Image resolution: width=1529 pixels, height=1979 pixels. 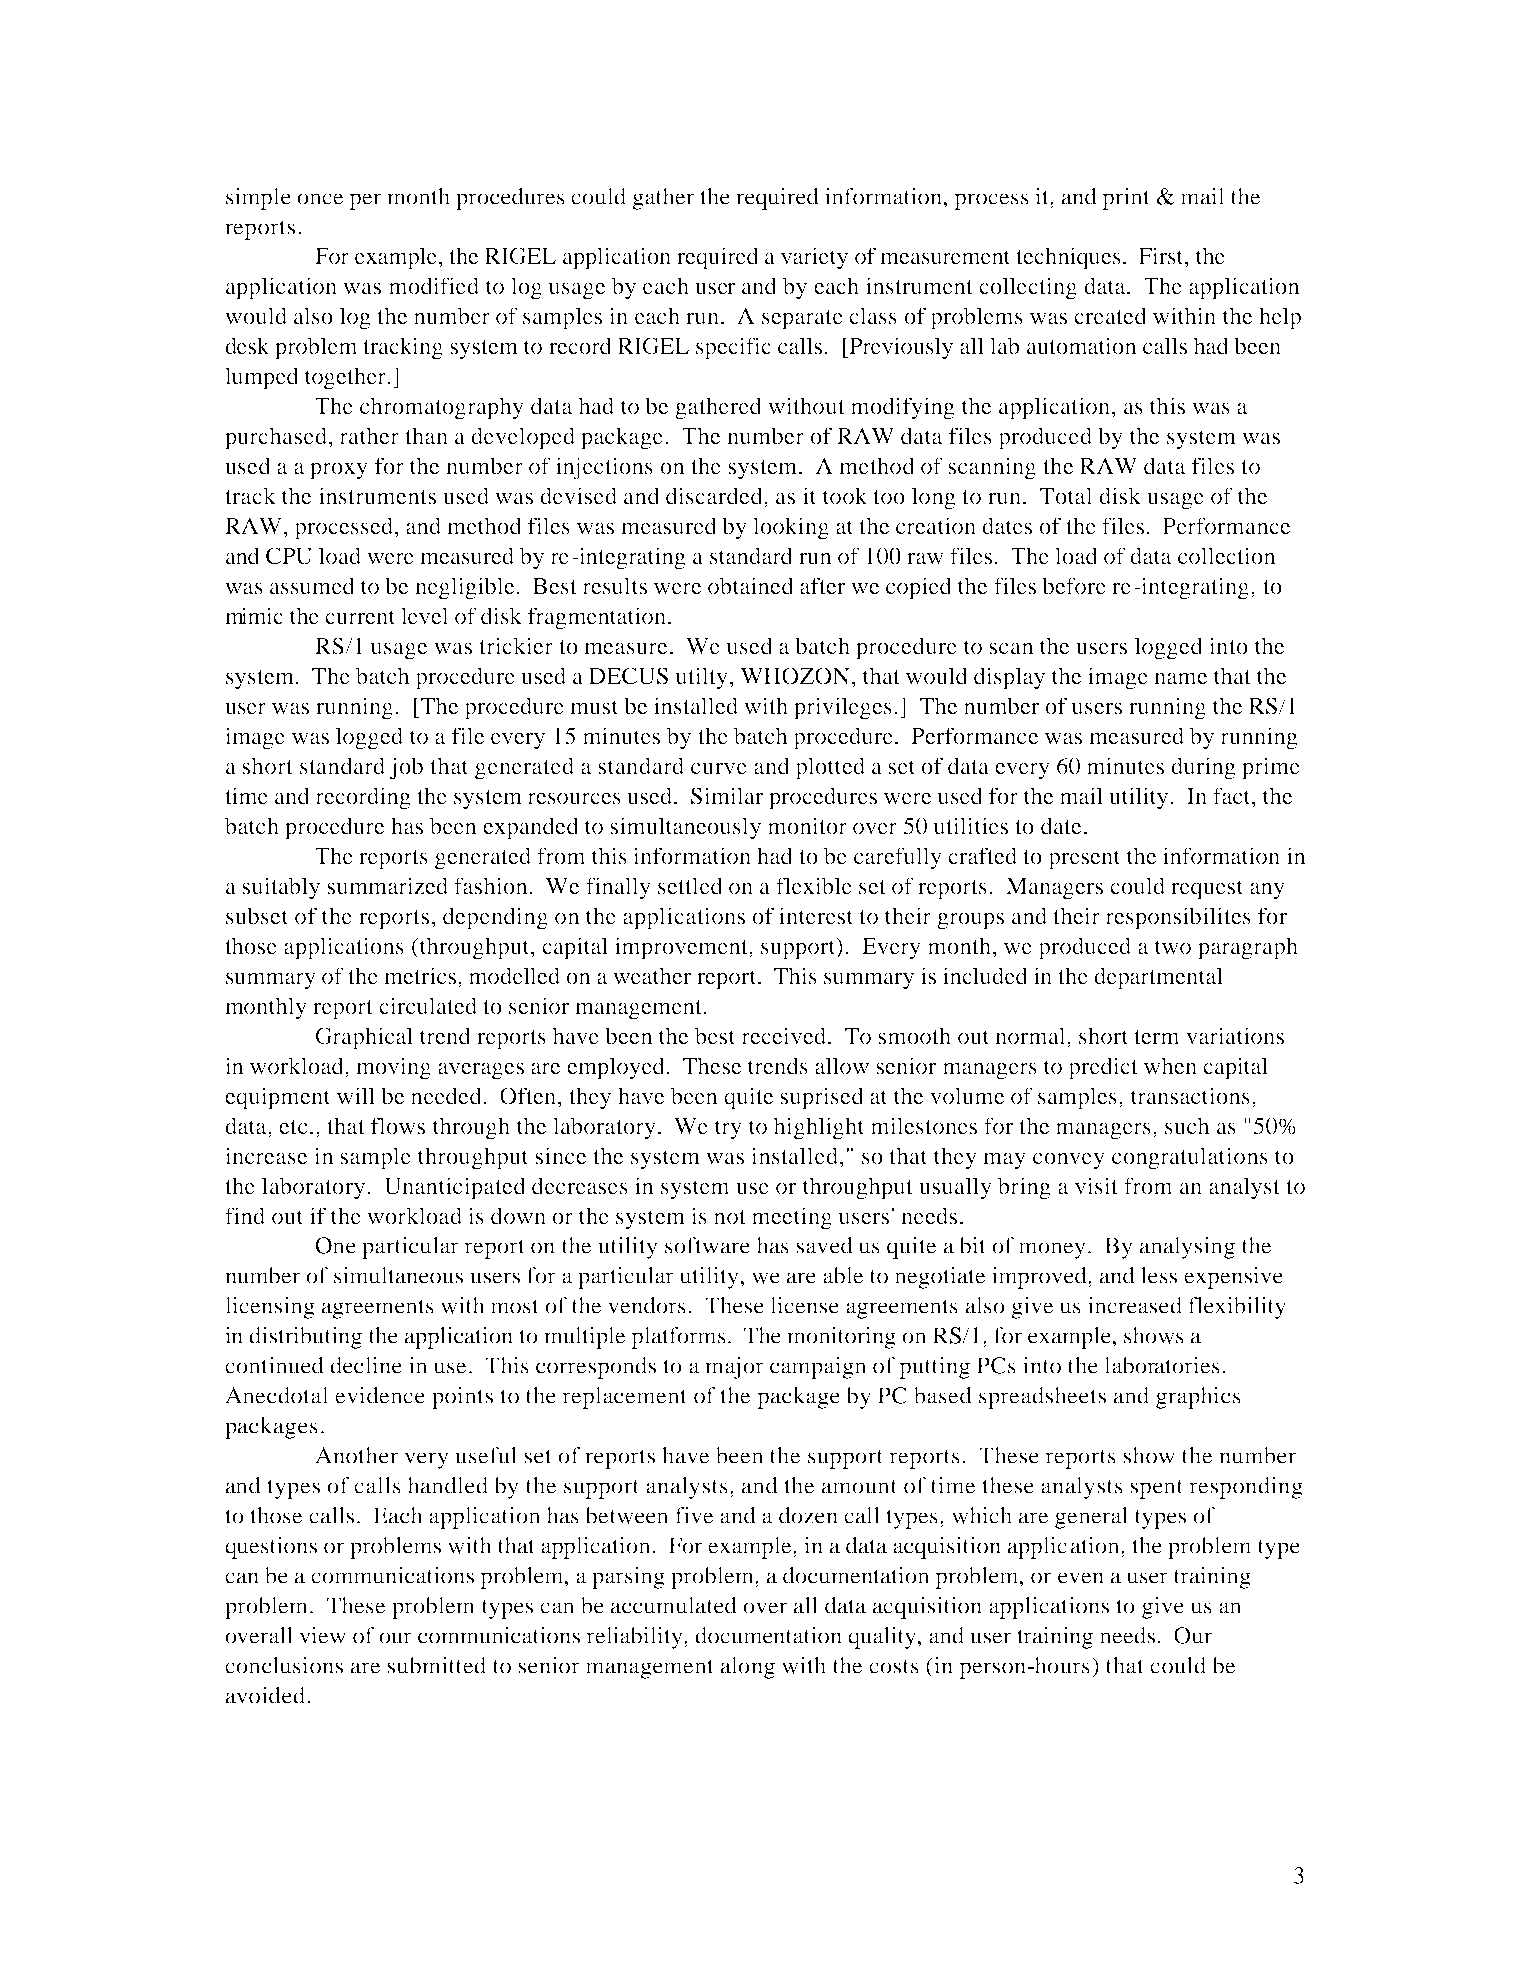 What do you see at coordinates (322, 1635) in the document?
I see `view` at bounding box center [322, 1635].
